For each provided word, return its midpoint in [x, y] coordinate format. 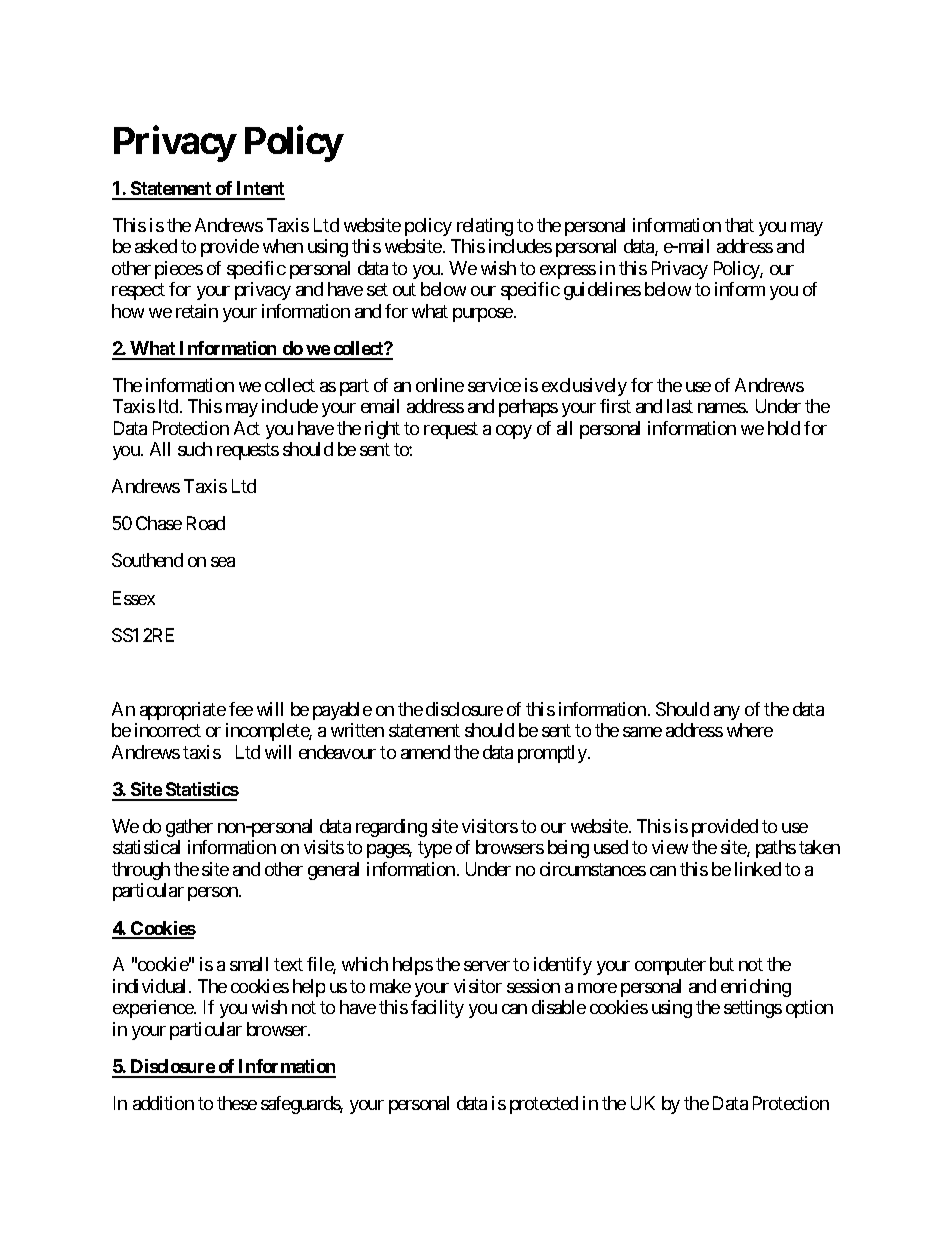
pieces [179, 270]
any [727, 713]
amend [425, 752]
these [237, 1103]
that [739, 225]
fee [241, 709]
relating [485, 227]
